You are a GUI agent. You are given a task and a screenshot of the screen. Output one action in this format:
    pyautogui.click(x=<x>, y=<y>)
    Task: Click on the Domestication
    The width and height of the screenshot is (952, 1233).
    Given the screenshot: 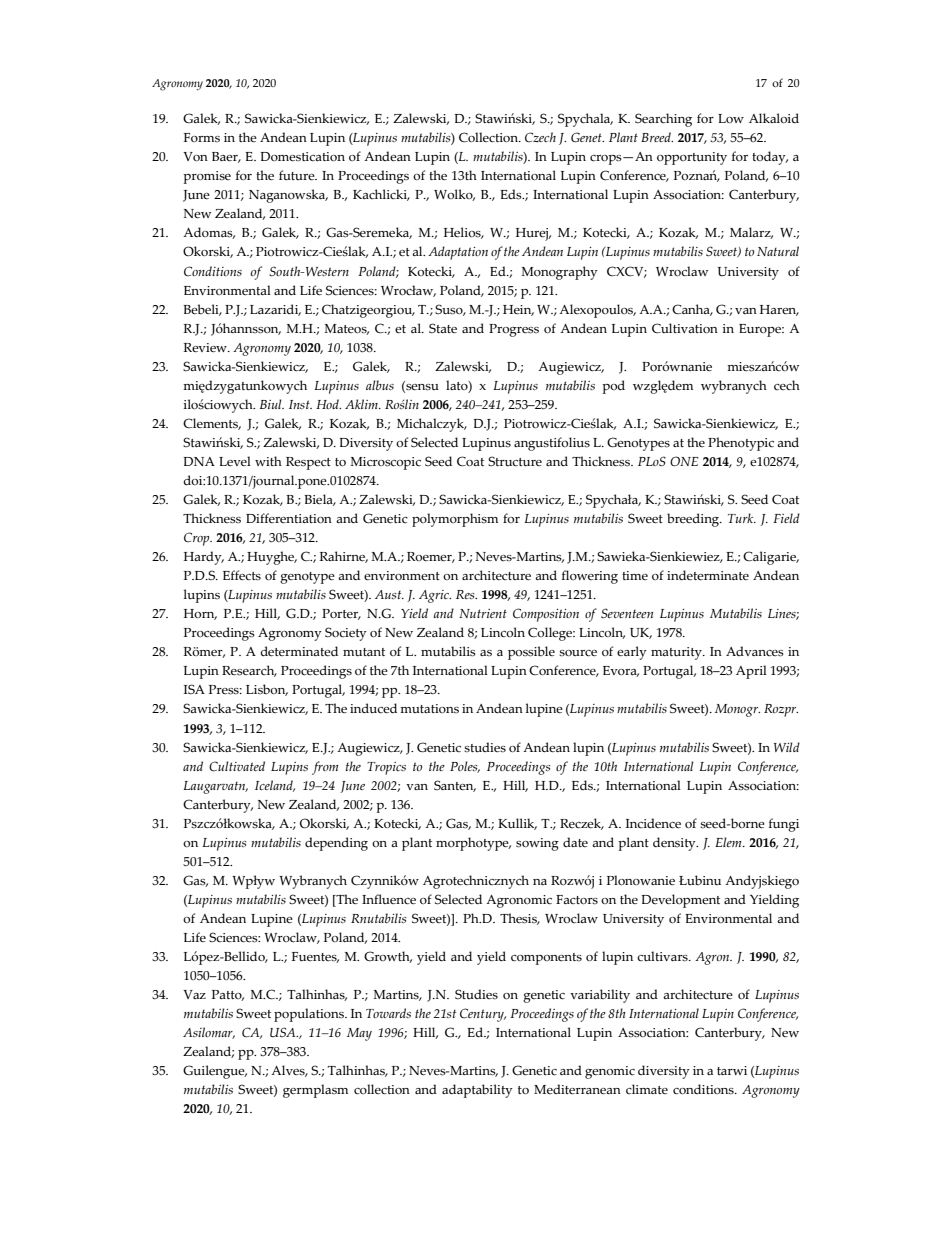 What is the action you would take?
    pyautogui.click(x=302, y=156)
